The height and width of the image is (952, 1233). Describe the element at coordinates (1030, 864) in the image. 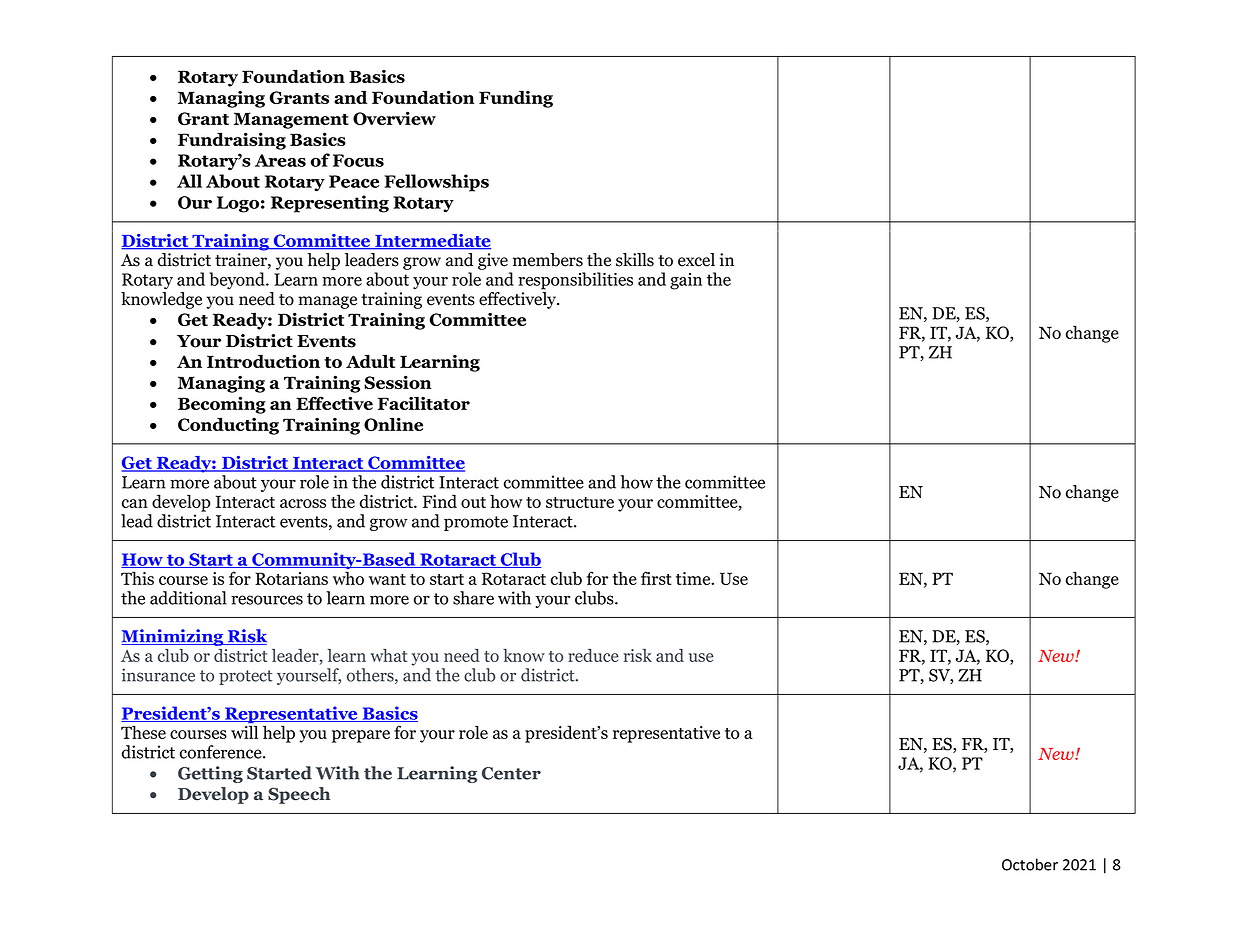

I see `October` at that location.
